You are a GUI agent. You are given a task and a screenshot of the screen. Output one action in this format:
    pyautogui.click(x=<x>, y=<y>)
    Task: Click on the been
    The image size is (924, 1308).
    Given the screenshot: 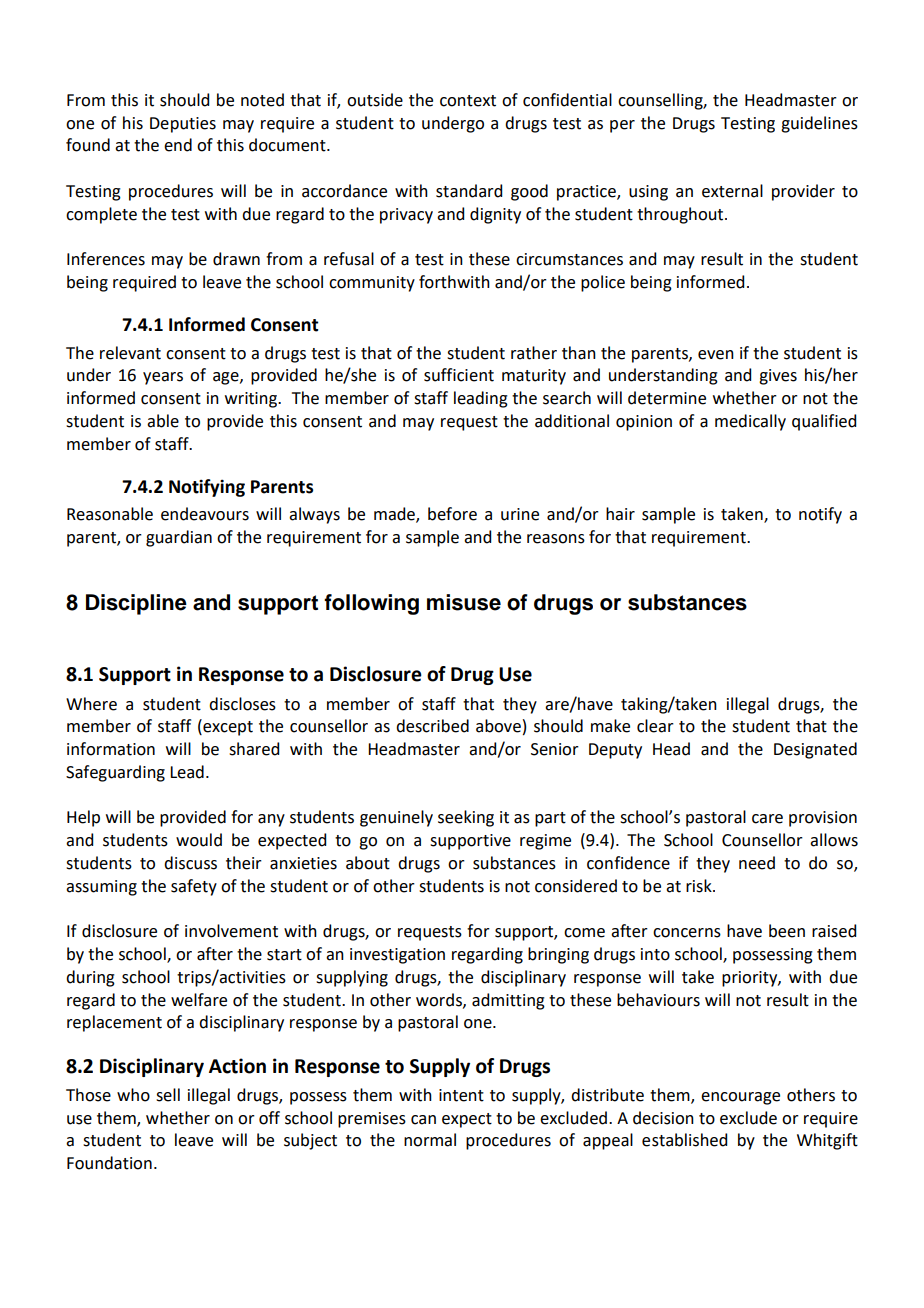 What is the action you would take?
    pyautogui.click(x=787, y=931)
